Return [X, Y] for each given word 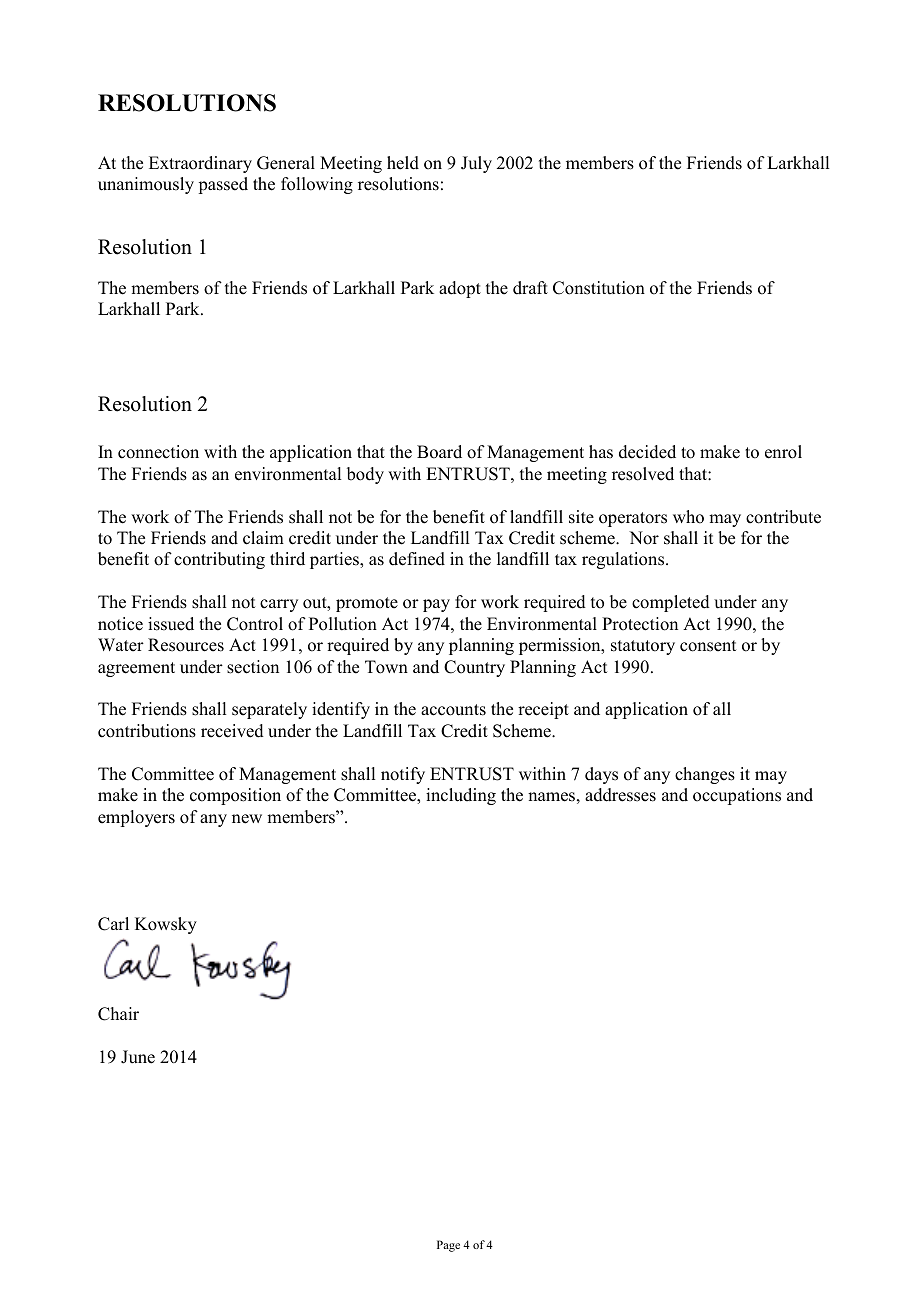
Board [439, 452]
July [476, 164]
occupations [737, 796]
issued [171, 624]
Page [448, 1246]
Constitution [599, 288]
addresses [620, 795]
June [138, 1057]
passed [223, 185]
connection [158, 452]
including [461, 796]
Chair [118, 1014]
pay [436, 605]
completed [671, 603]
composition [235, 796]
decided [647, 452]
